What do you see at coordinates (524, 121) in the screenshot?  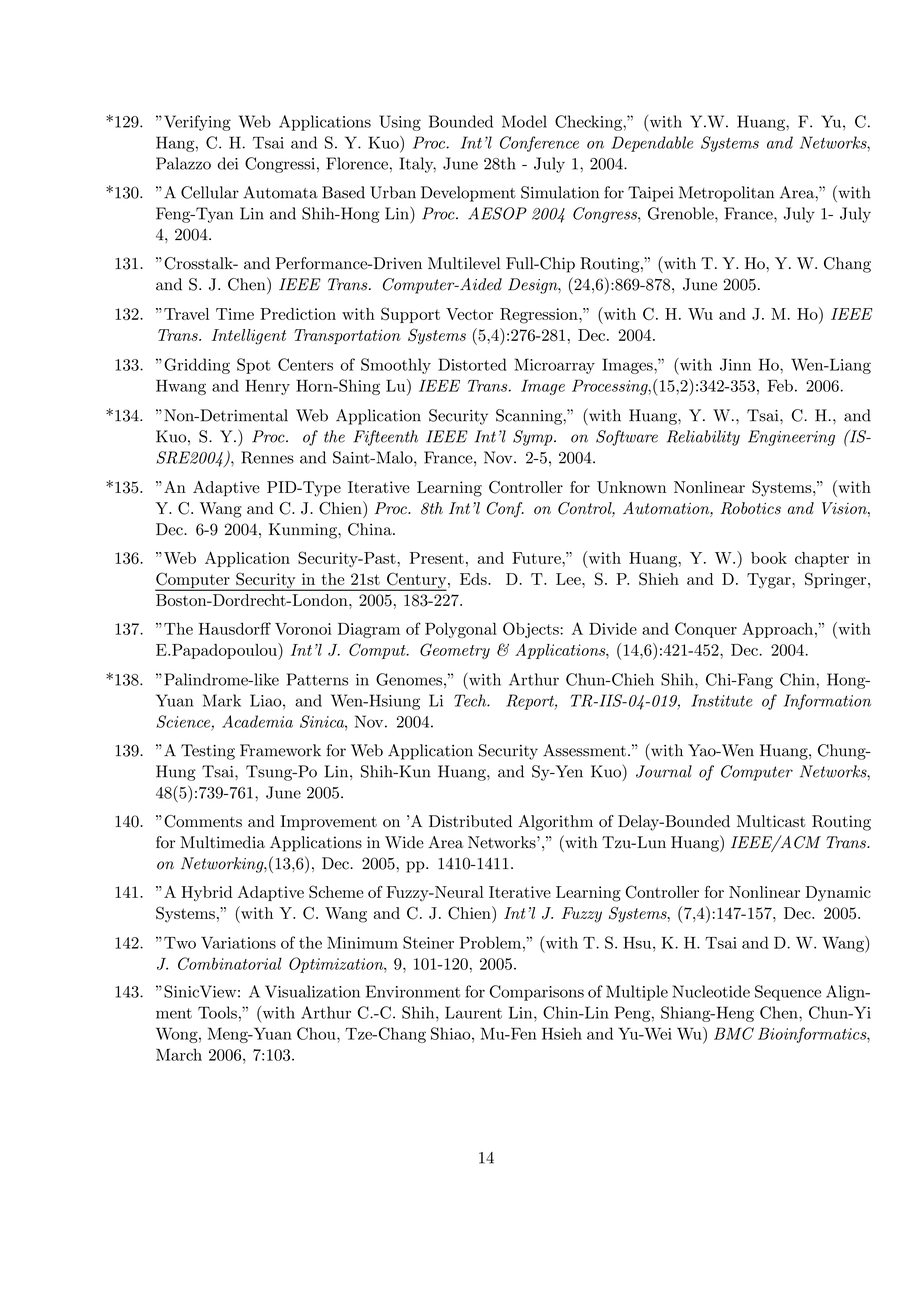 I see `Model` at bounding box center [524, 121].
